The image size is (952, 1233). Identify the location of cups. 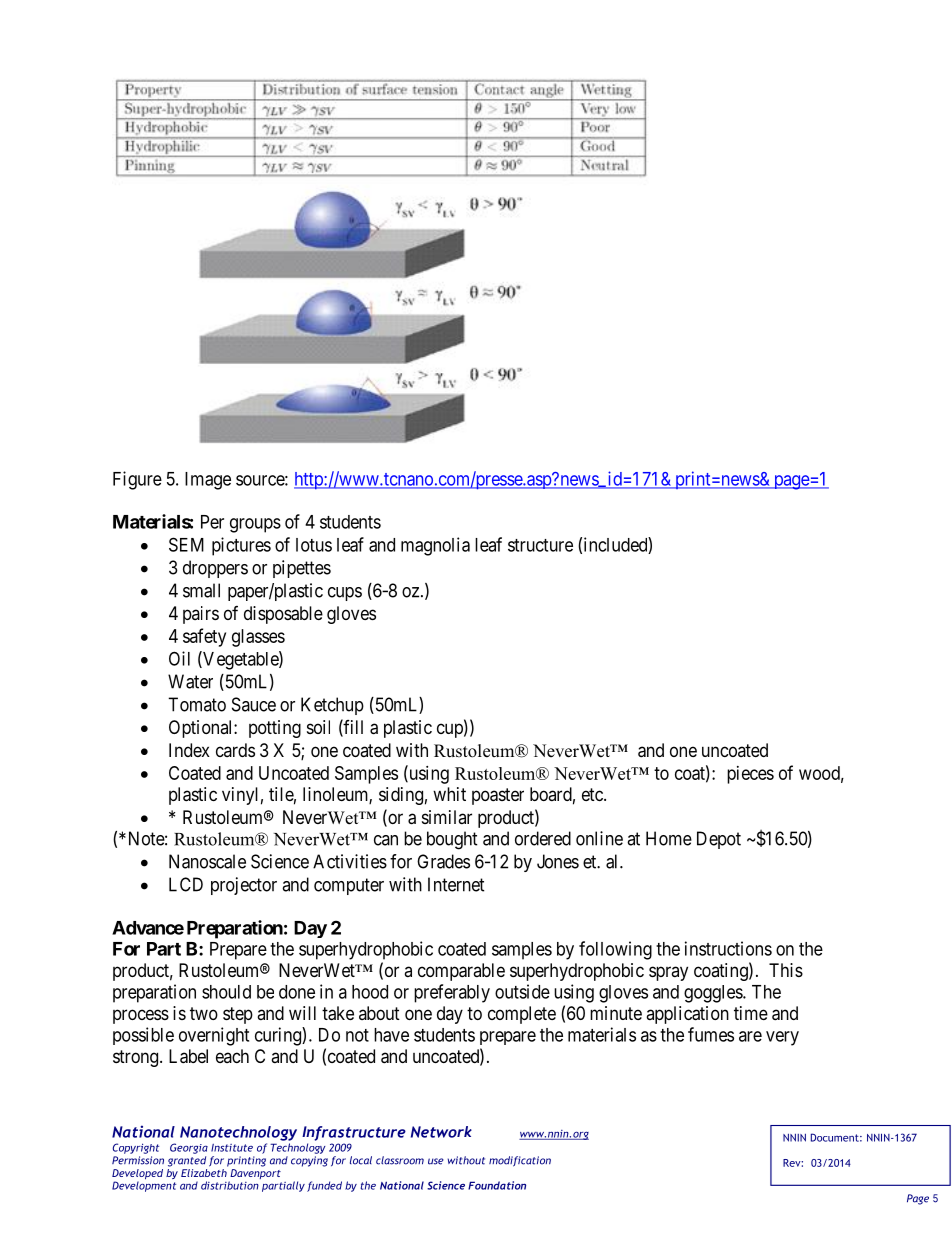
(345, 594).
